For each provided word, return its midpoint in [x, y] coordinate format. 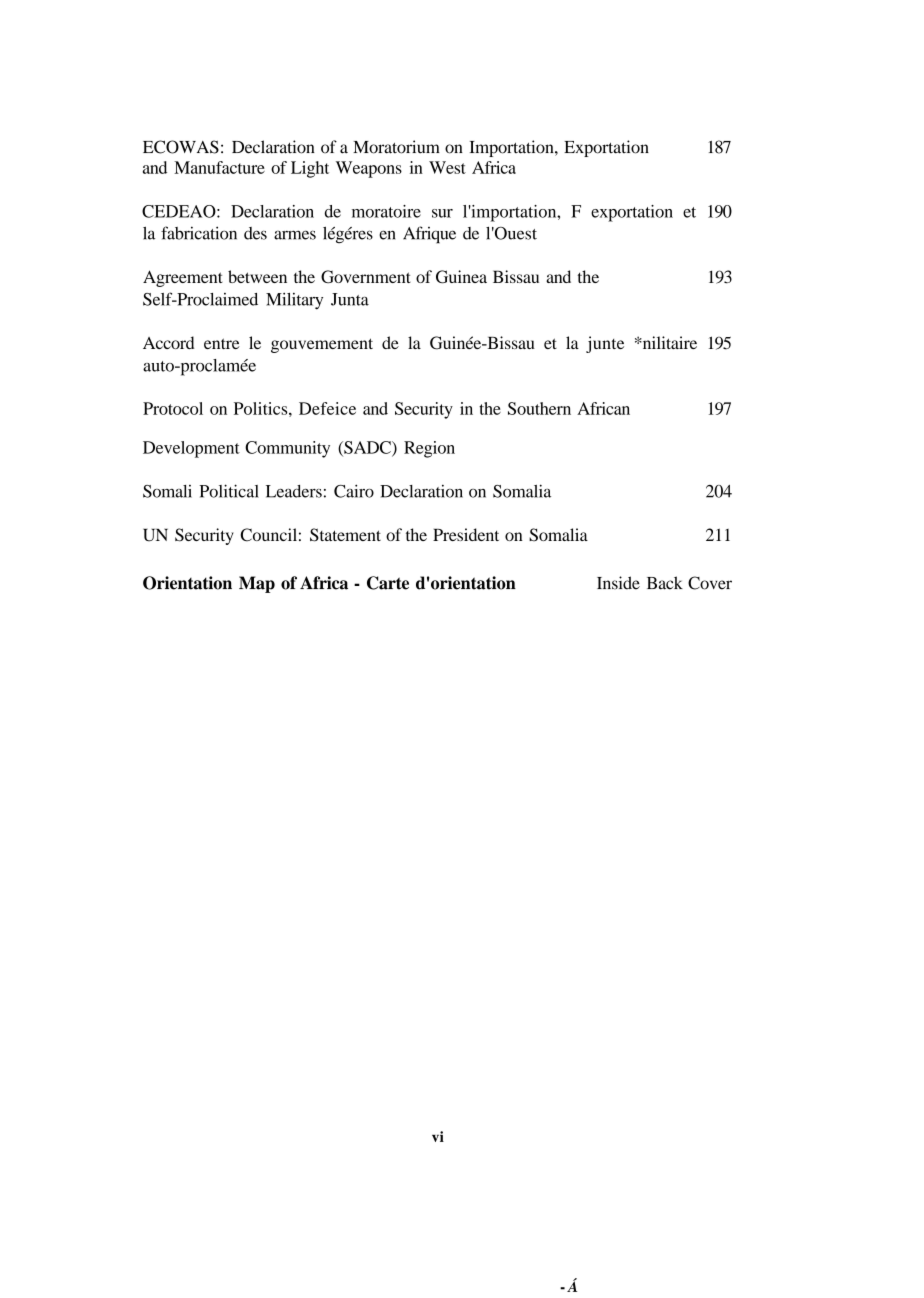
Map [257, 584]
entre [222, 343]
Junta [350, 299]
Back [665, 583]
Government [366, 277]
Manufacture [219, 167]
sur [442, 213]
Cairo [354, 491]
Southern [539, 408]
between [257, 276]
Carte [388, 583]
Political [229, 491]
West [447, 167]
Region [429, 449]
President [466, 534]
